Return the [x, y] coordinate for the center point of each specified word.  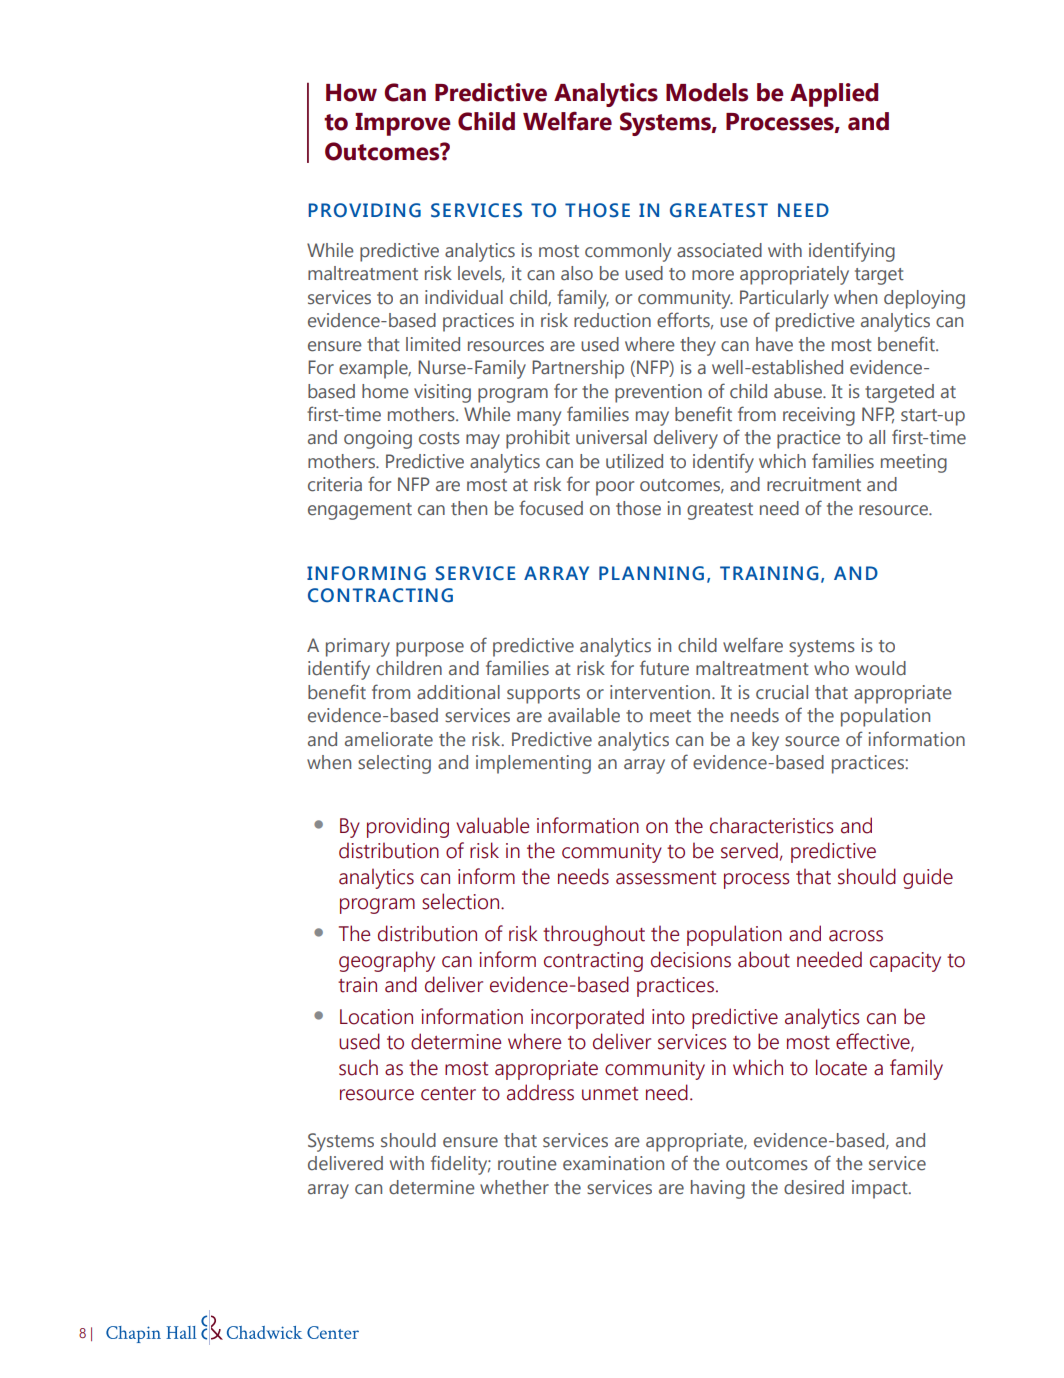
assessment [666, 878]
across [856, 936]
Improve [403, 124]
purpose [430, 649]
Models [707, 92]
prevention [658, 393]
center [448, 1094]
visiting [442, 393]
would [880, 668]
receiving [819, 416]
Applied [834, 95]
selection [462, 901]
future [664, 668]
